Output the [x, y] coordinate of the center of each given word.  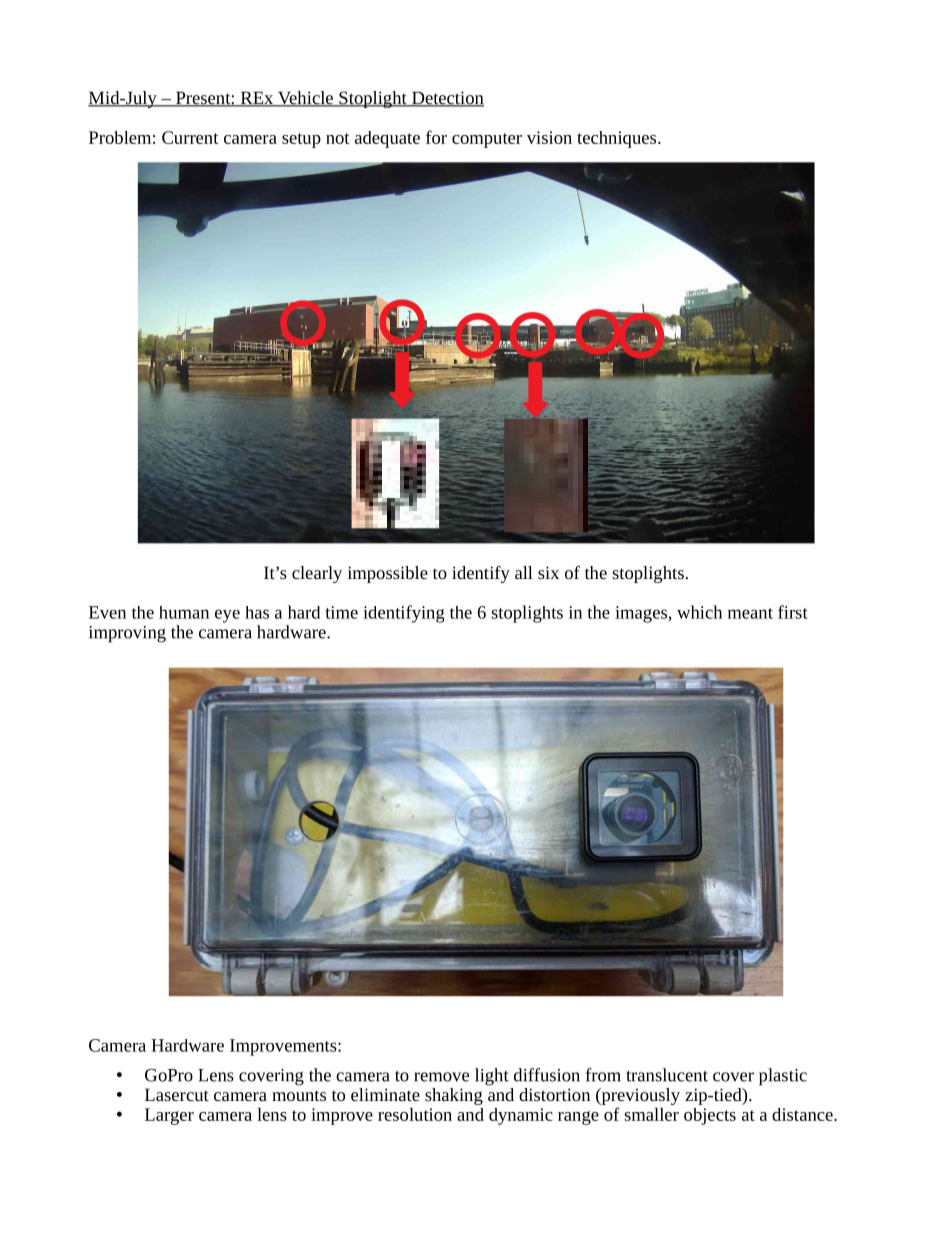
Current [190, 137]
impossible [388, 574]
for [436, 137]
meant [750, 613]
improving [127, 634]
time [341, 612]
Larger [169, 1116]
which [699, 612]
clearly [317, 574]
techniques [618, 139]
